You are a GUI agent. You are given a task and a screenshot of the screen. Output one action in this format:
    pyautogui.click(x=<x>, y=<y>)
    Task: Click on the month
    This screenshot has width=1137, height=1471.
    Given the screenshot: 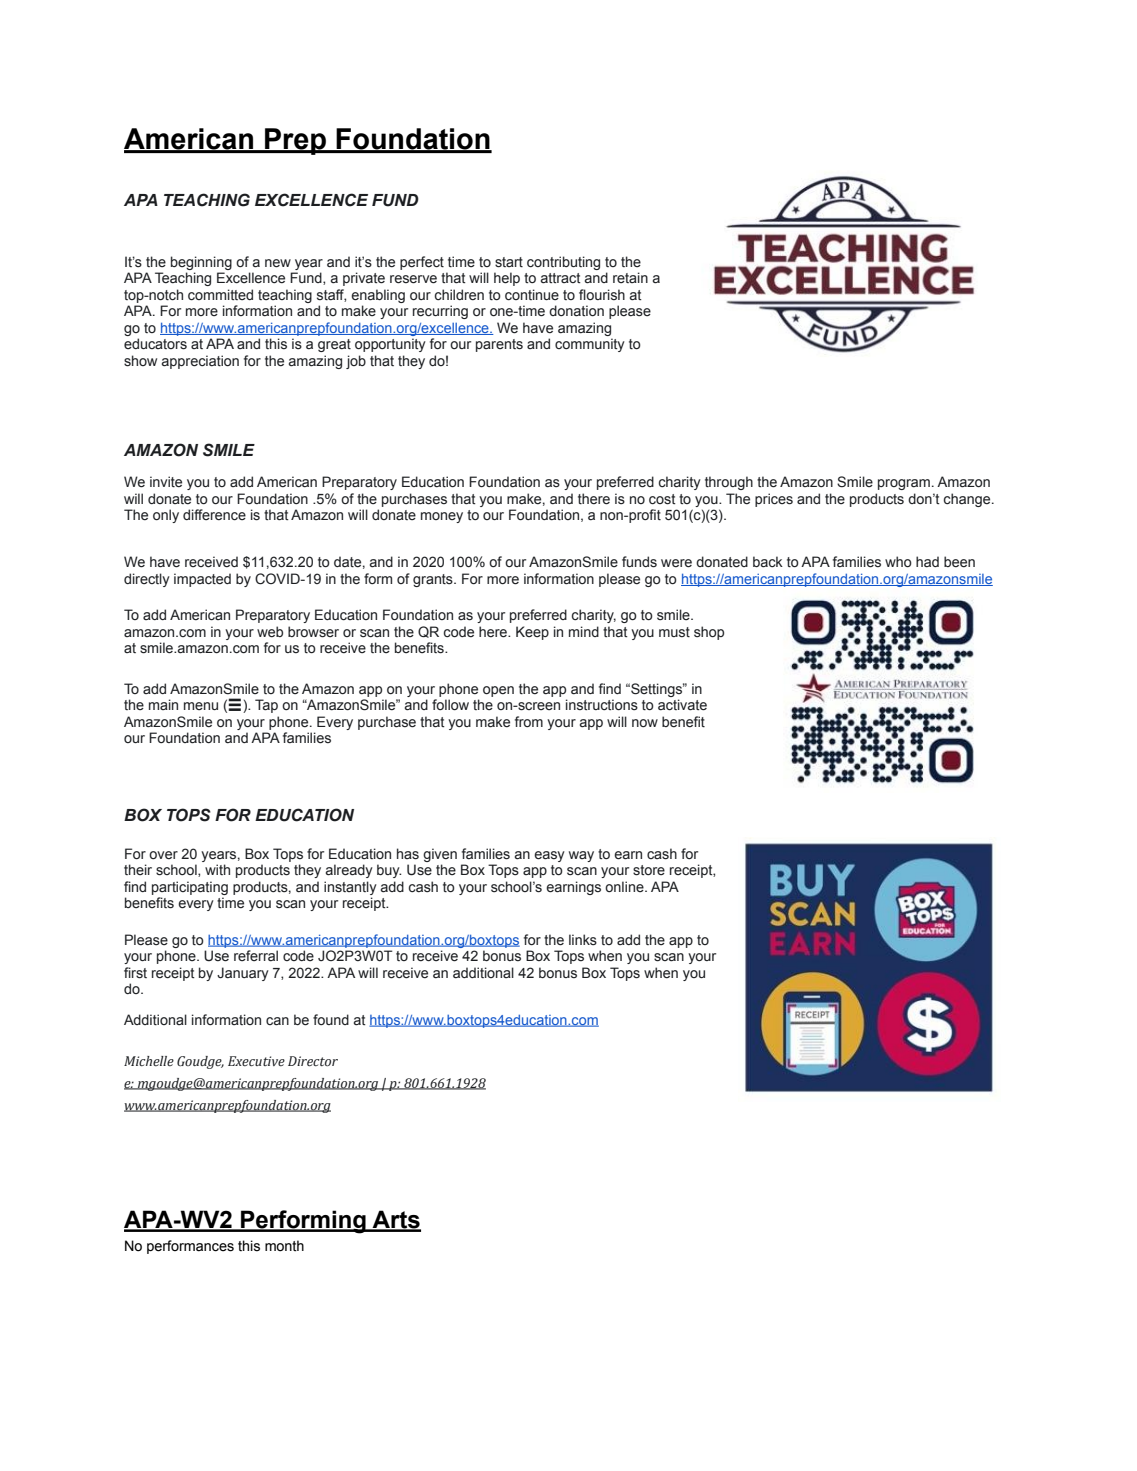 What is the action you would take?
    pyautogui.click(x=284, y=1246)
